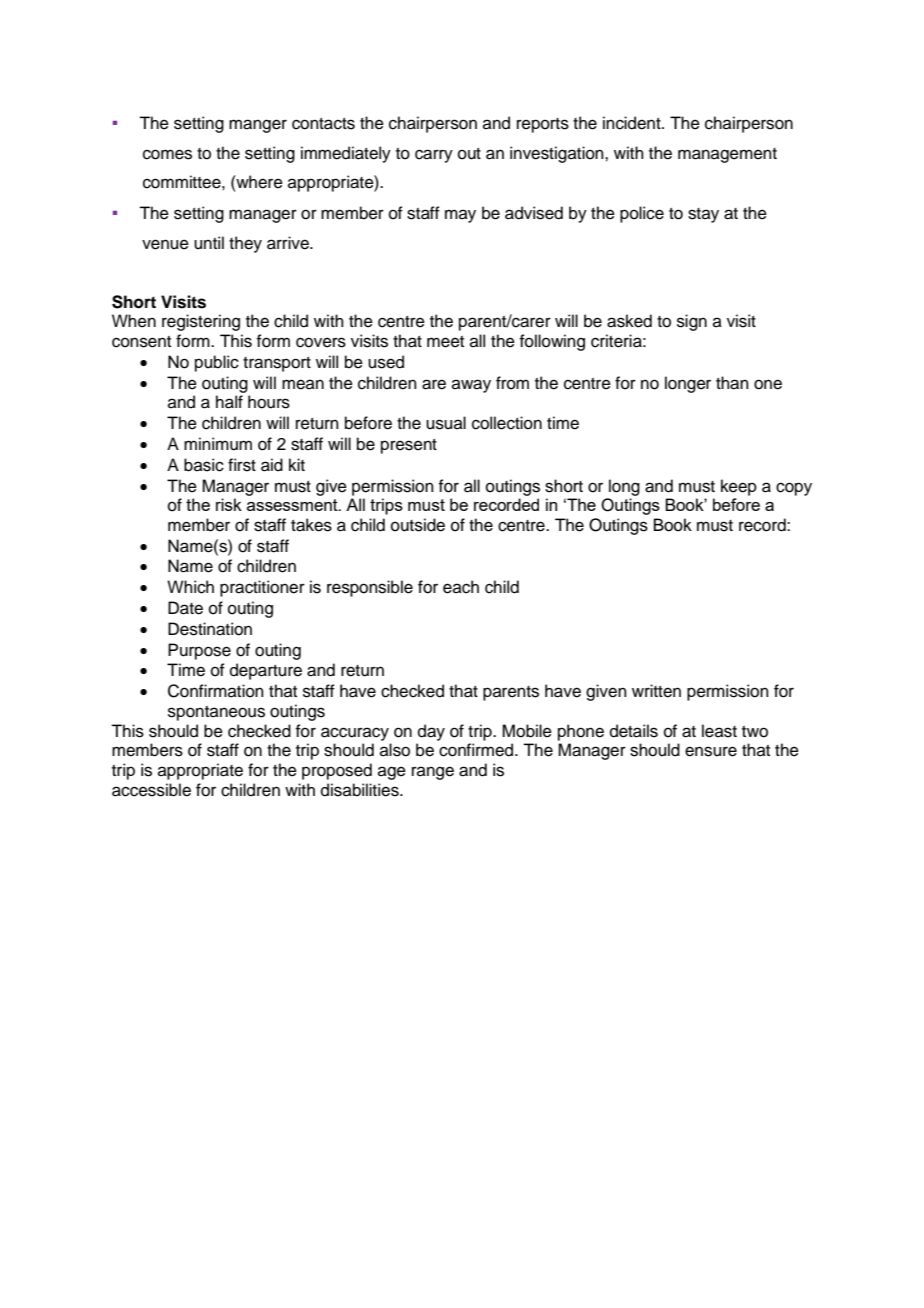  Describe the element at coordinates (433, 773) in the page. I see `range` at that location.
